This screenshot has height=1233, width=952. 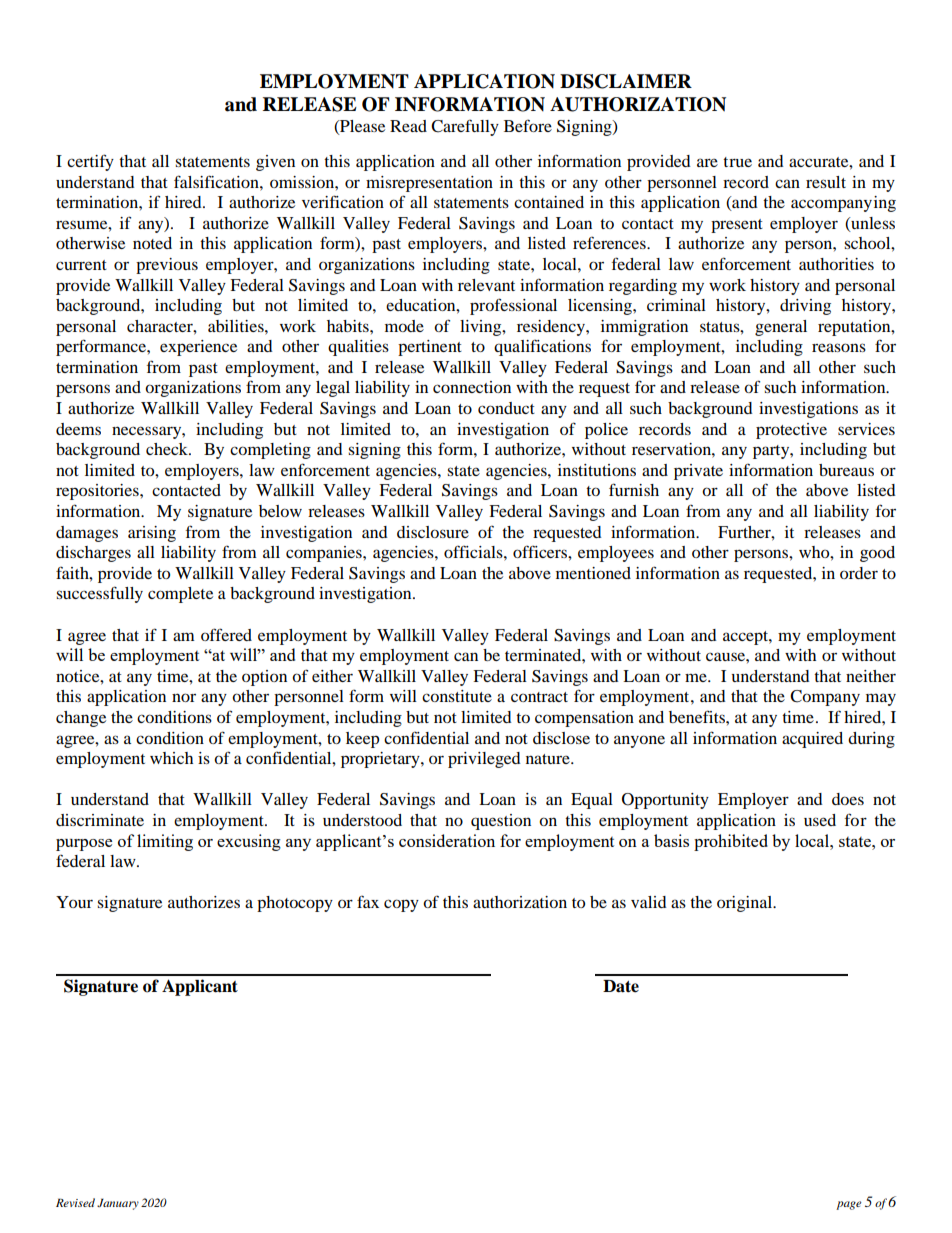 What do you see at coordinates (465, 127) in the screenshot?
I see `Carefully` at bounding box center [465, 127].
